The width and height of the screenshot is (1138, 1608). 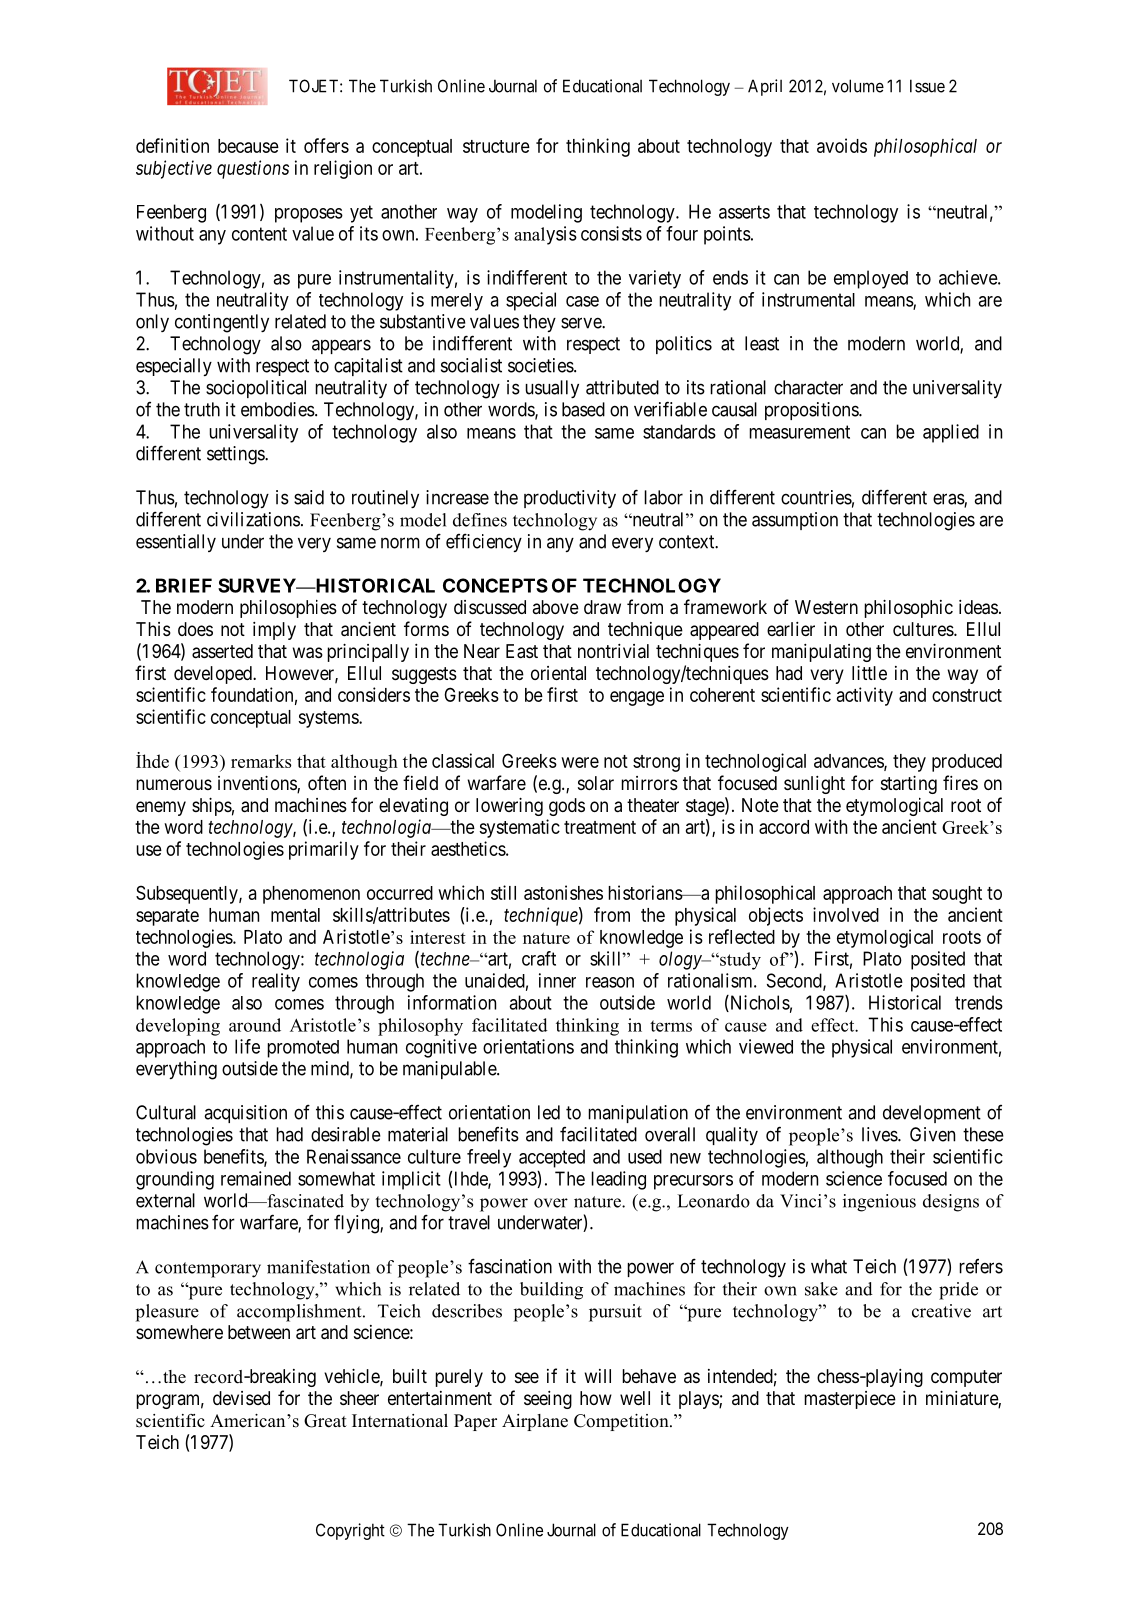 I want to click on avoids, so click(x=842, y=145).
